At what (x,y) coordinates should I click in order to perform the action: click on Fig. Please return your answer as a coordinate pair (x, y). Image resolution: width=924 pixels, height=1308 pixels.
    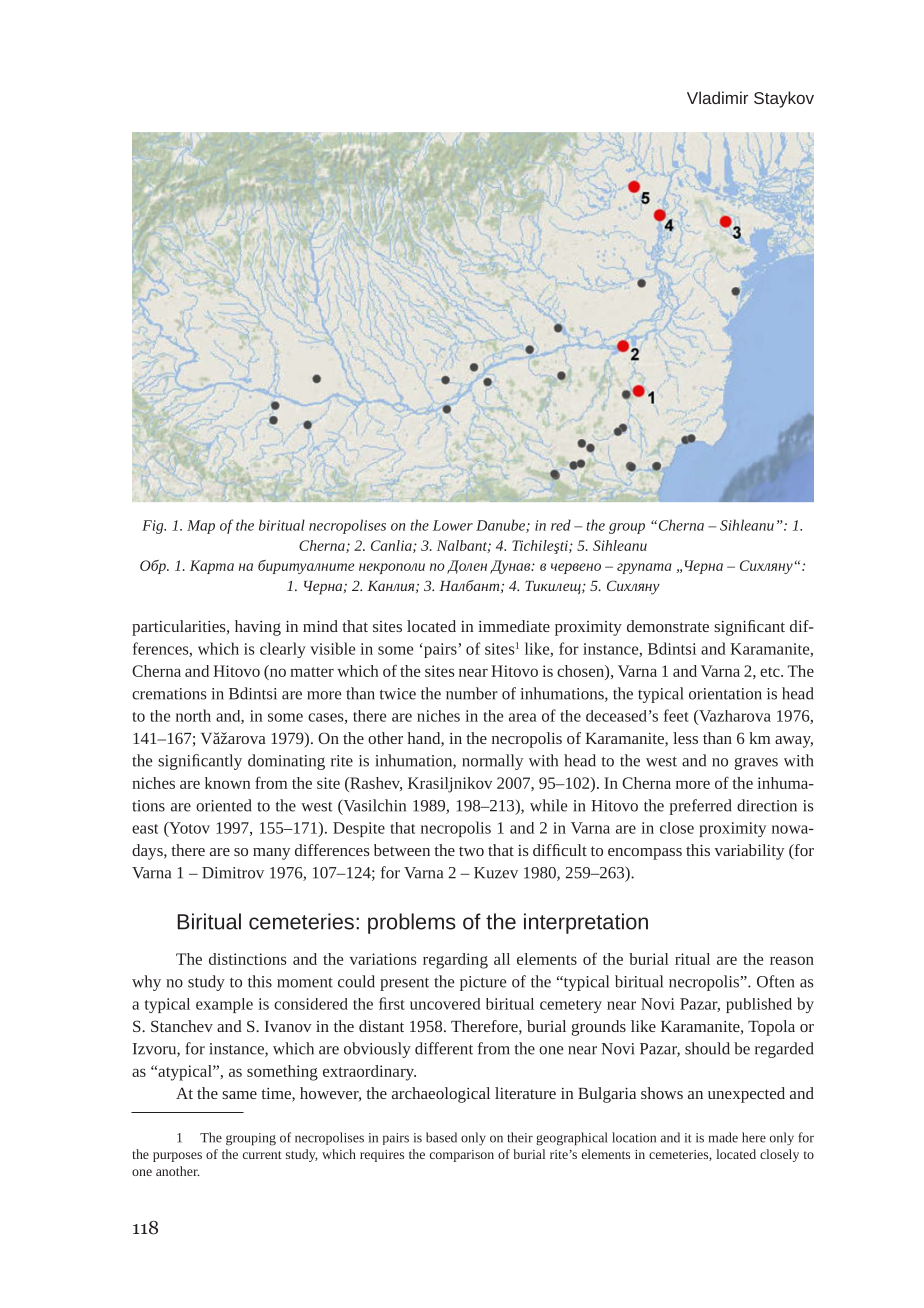
    Looking at the image, I should click on (154, 527).
